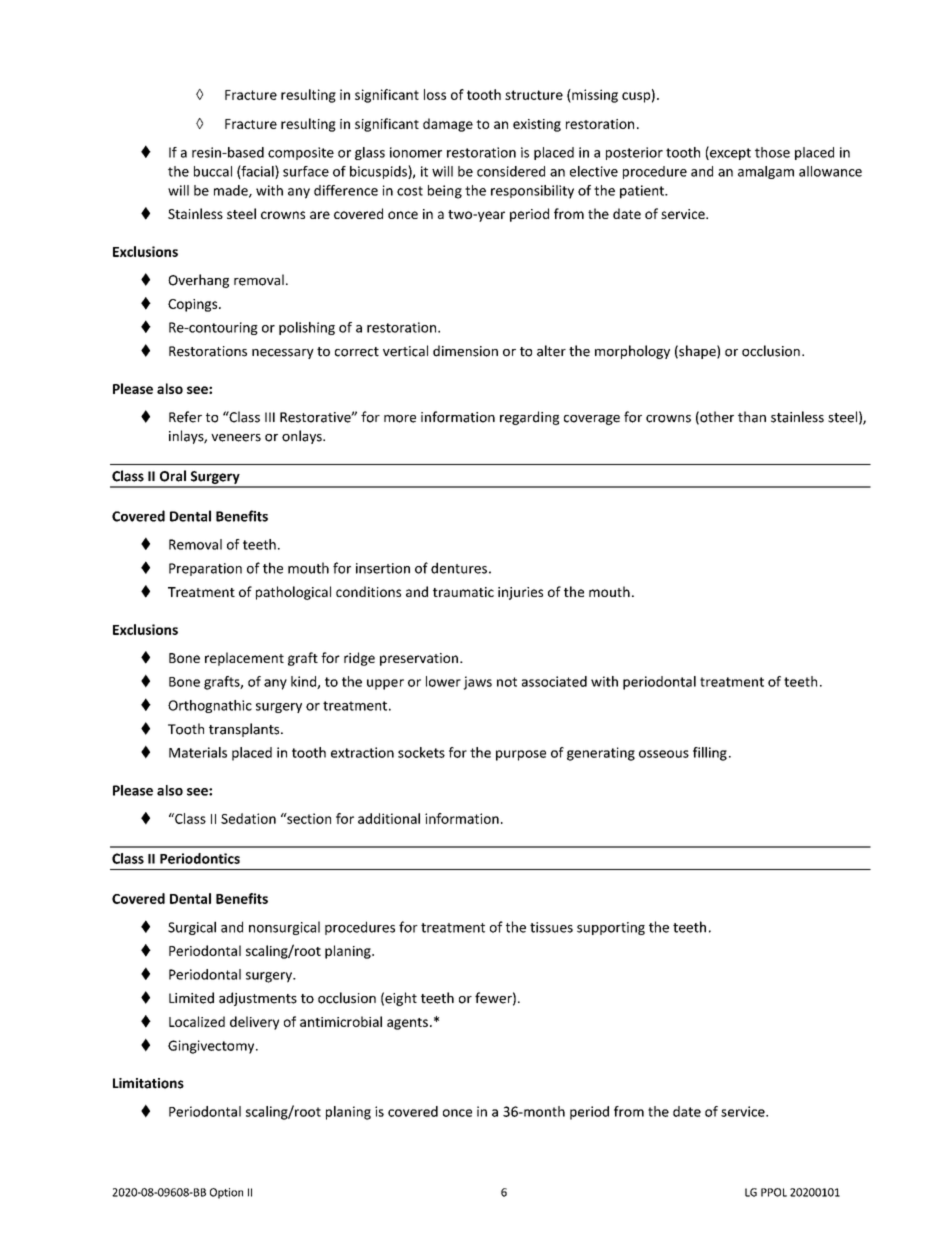 This image has width=952, height=1233. I want to click on buccal, so click(213, 171).
